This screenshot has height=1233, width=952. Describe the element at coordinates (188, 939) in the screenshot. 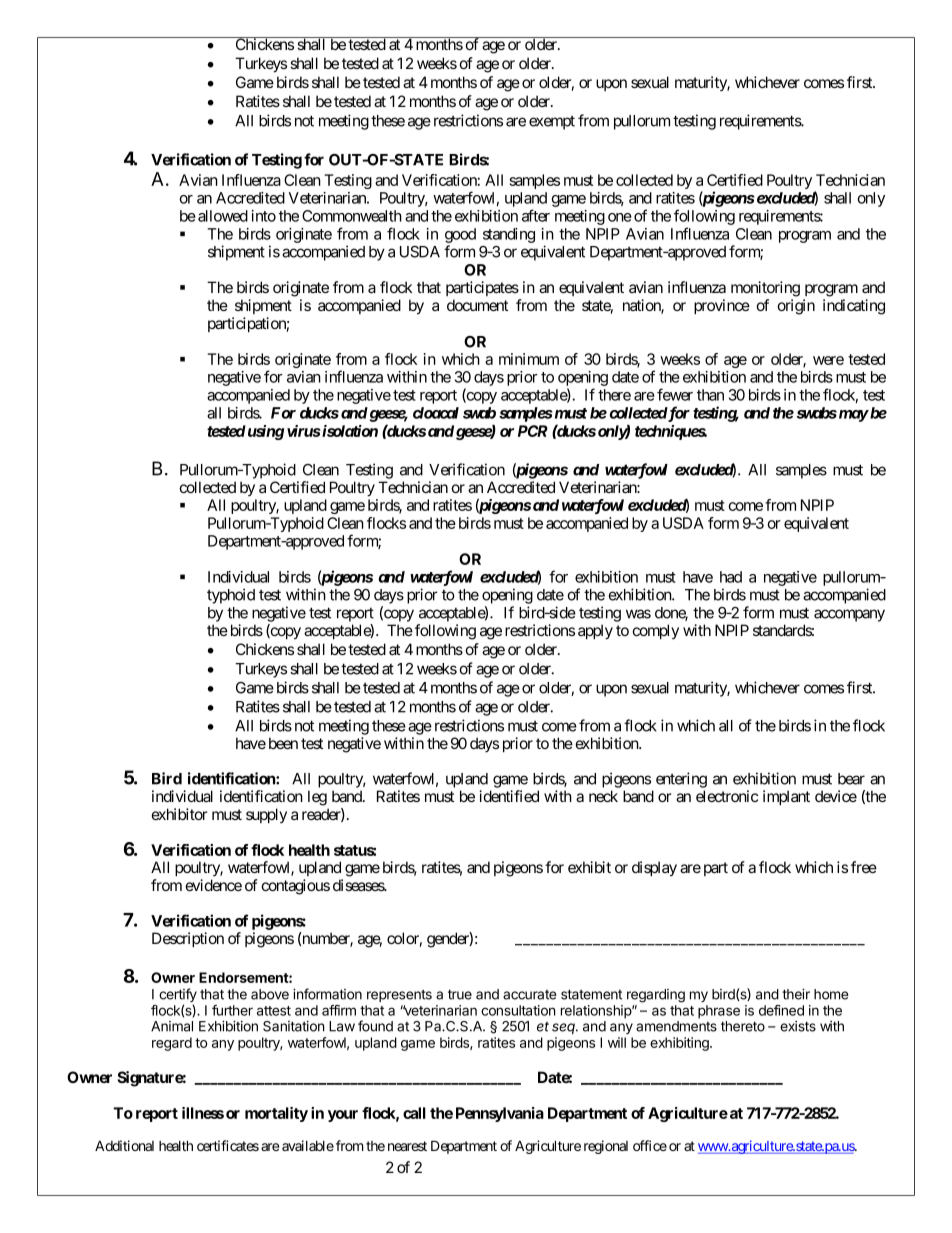

I see `Description` at that location.
